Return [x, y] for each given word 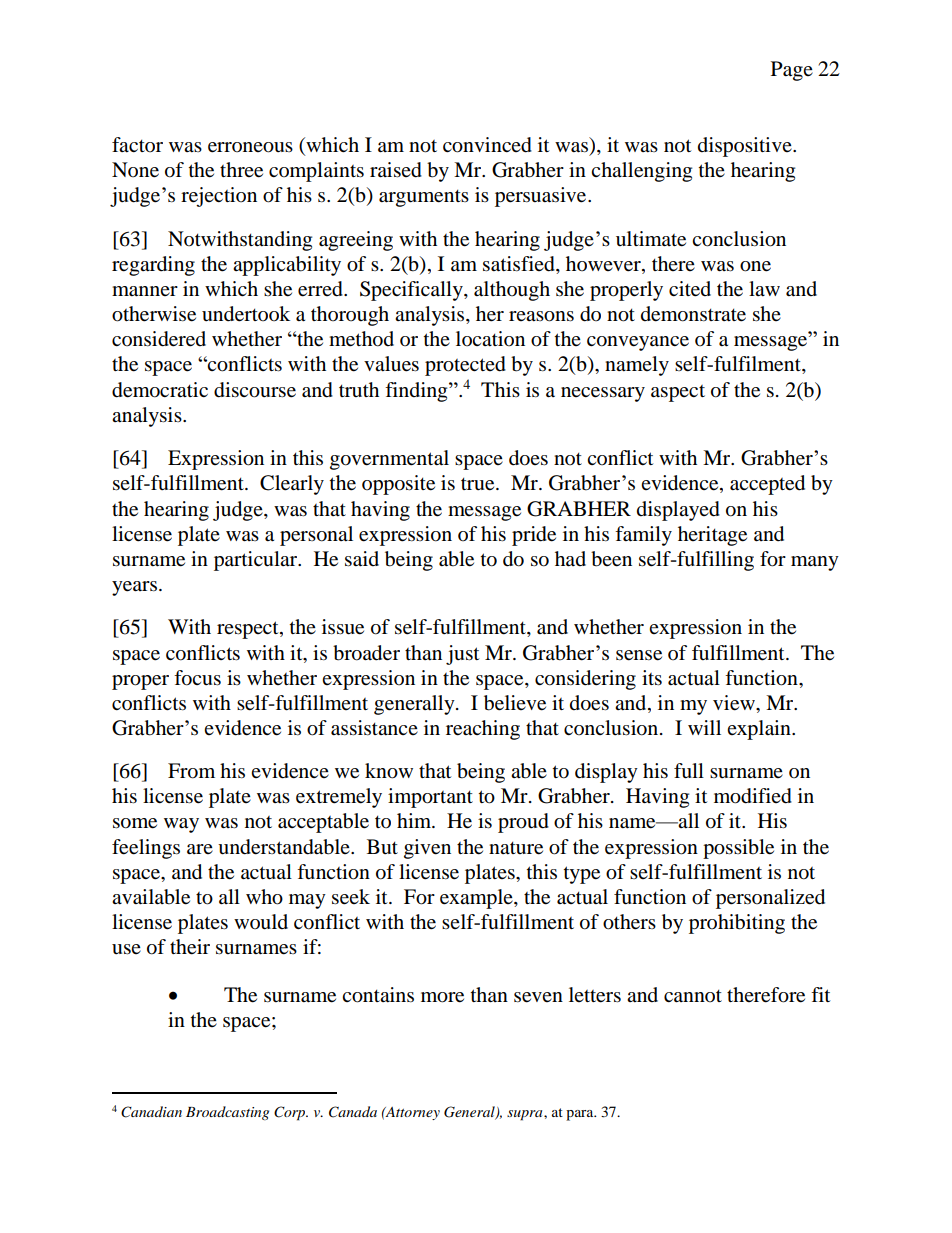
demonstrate [693, 314]
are [200, 849]
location [490, 339]
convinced [487, 145]
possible [738, 849]
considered [159, 339]
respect [249, 630]
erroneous [250, 147]
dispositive [746, 147]
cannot [693, 996]
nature [516, 848]
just [462, 655]
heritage [712, 536]
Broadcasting [227, 1113]
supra [526, 1115]
